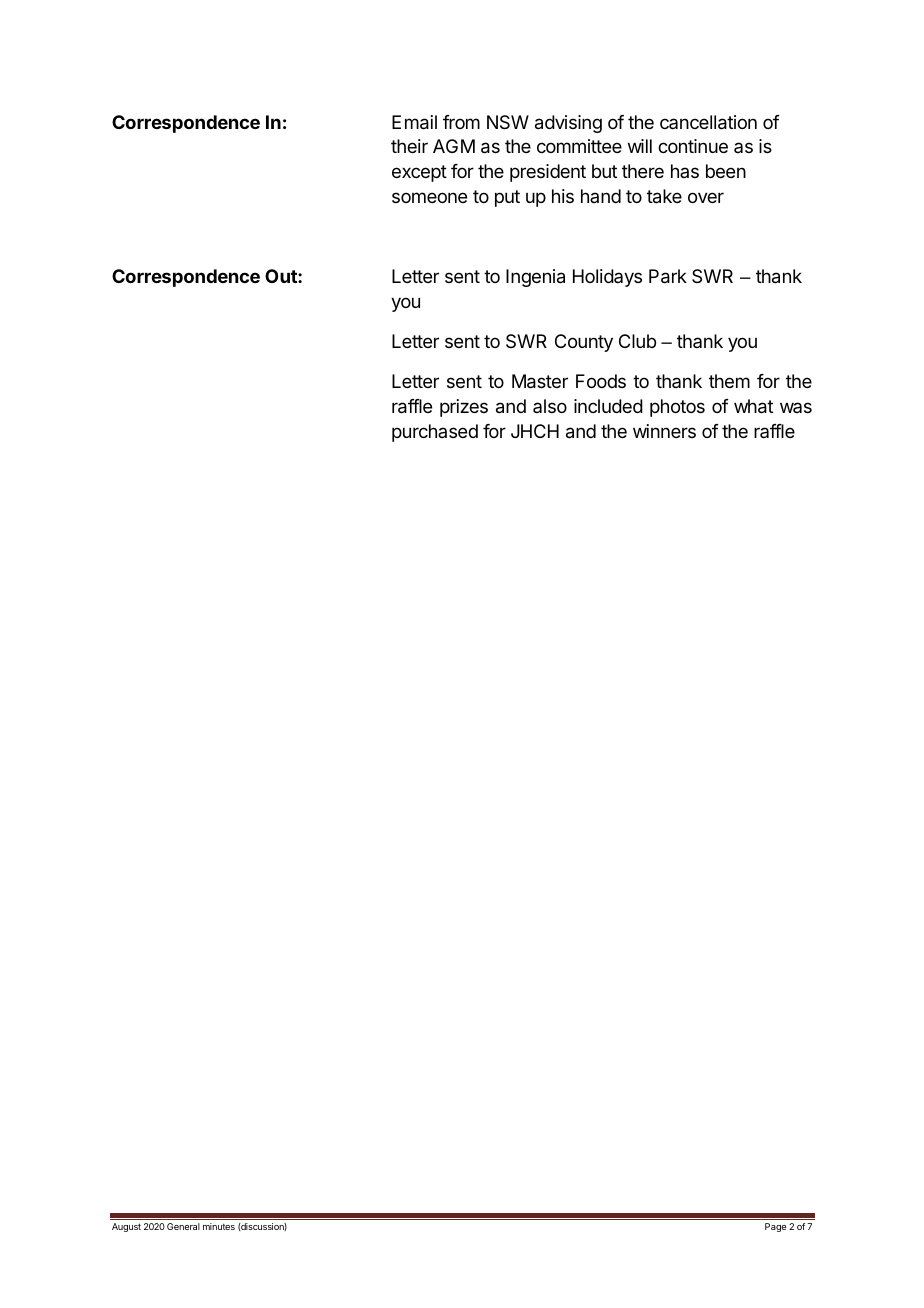 The height and width of the image is (1308, 924). What do you see at coordinates (409, 146) in the image?
I see `their` at bounding box center [409, 146].
